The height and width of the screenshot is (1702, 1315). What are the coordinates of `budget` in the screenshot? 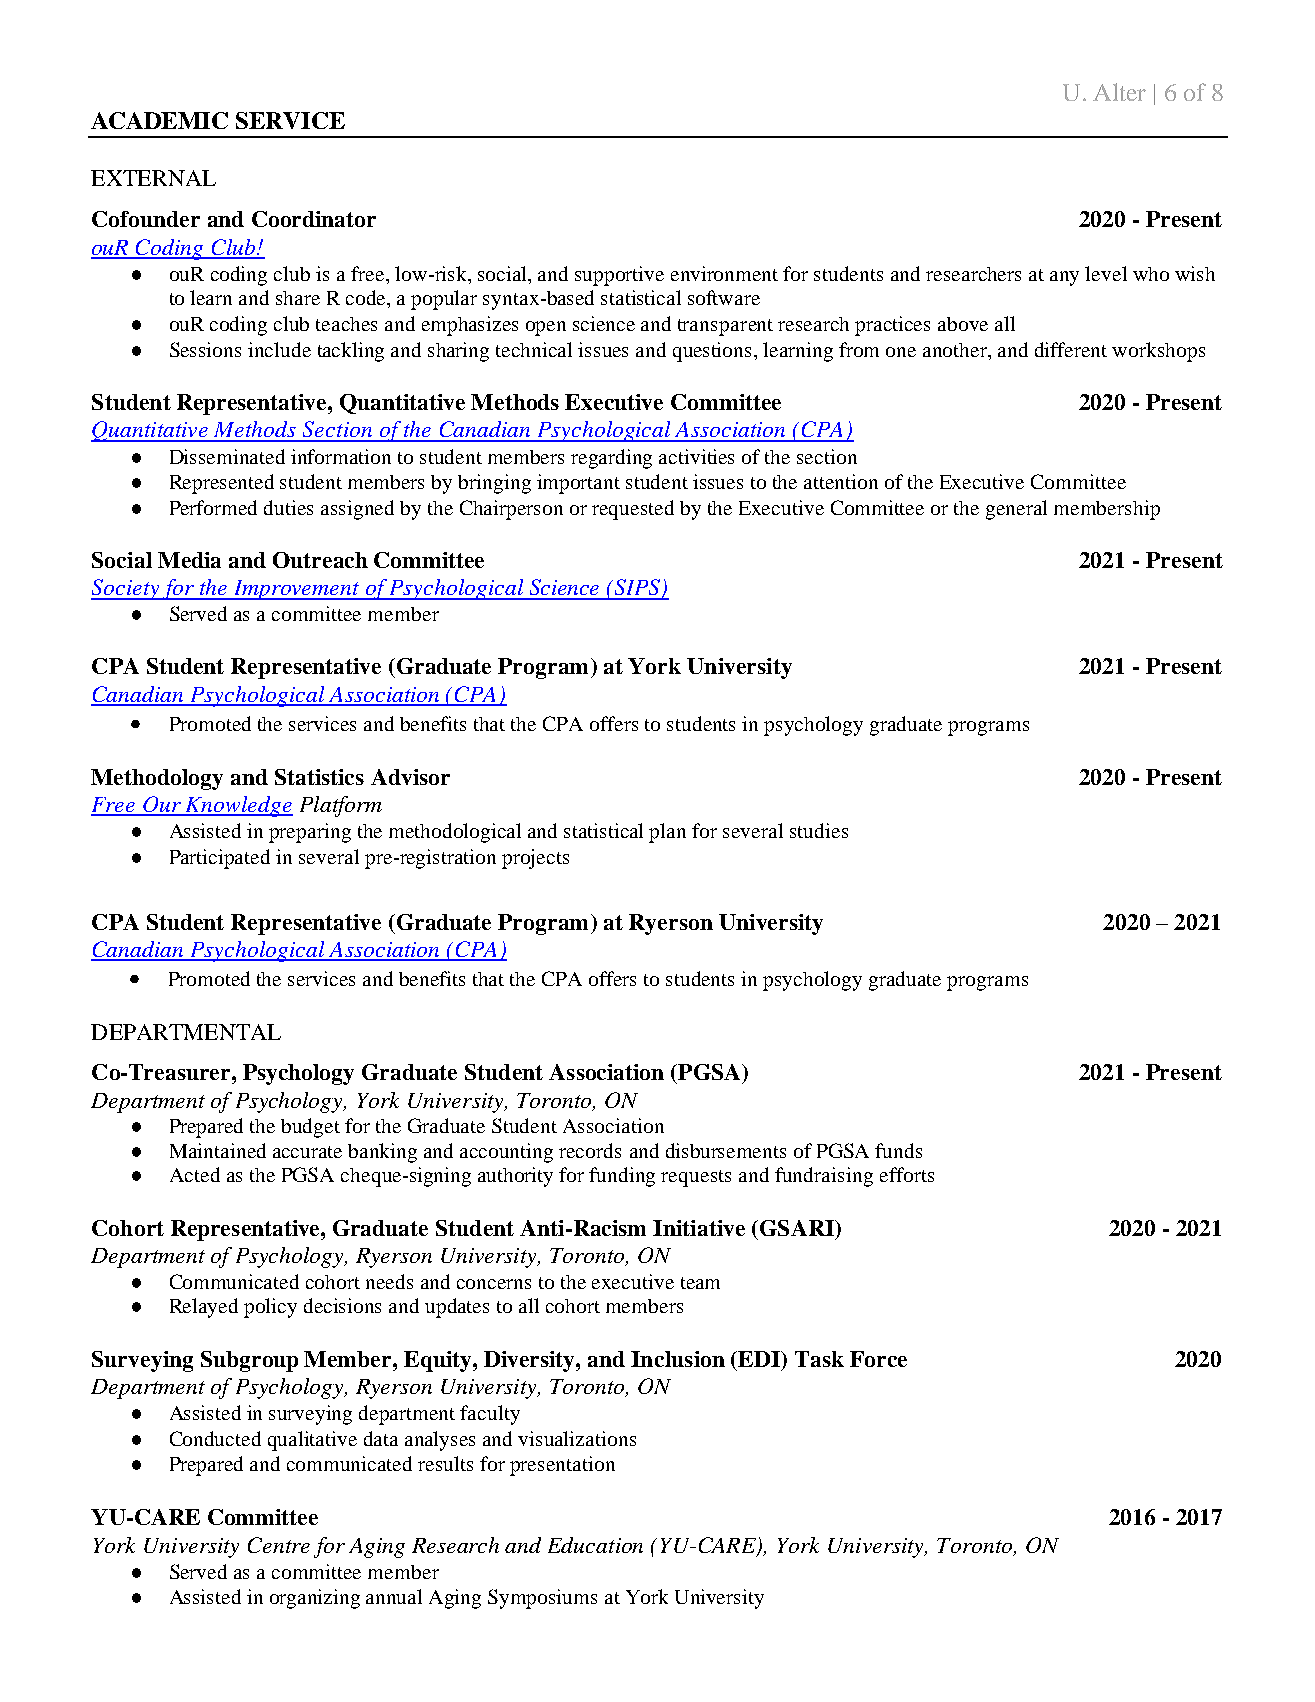 It's located at (310, 1128).
